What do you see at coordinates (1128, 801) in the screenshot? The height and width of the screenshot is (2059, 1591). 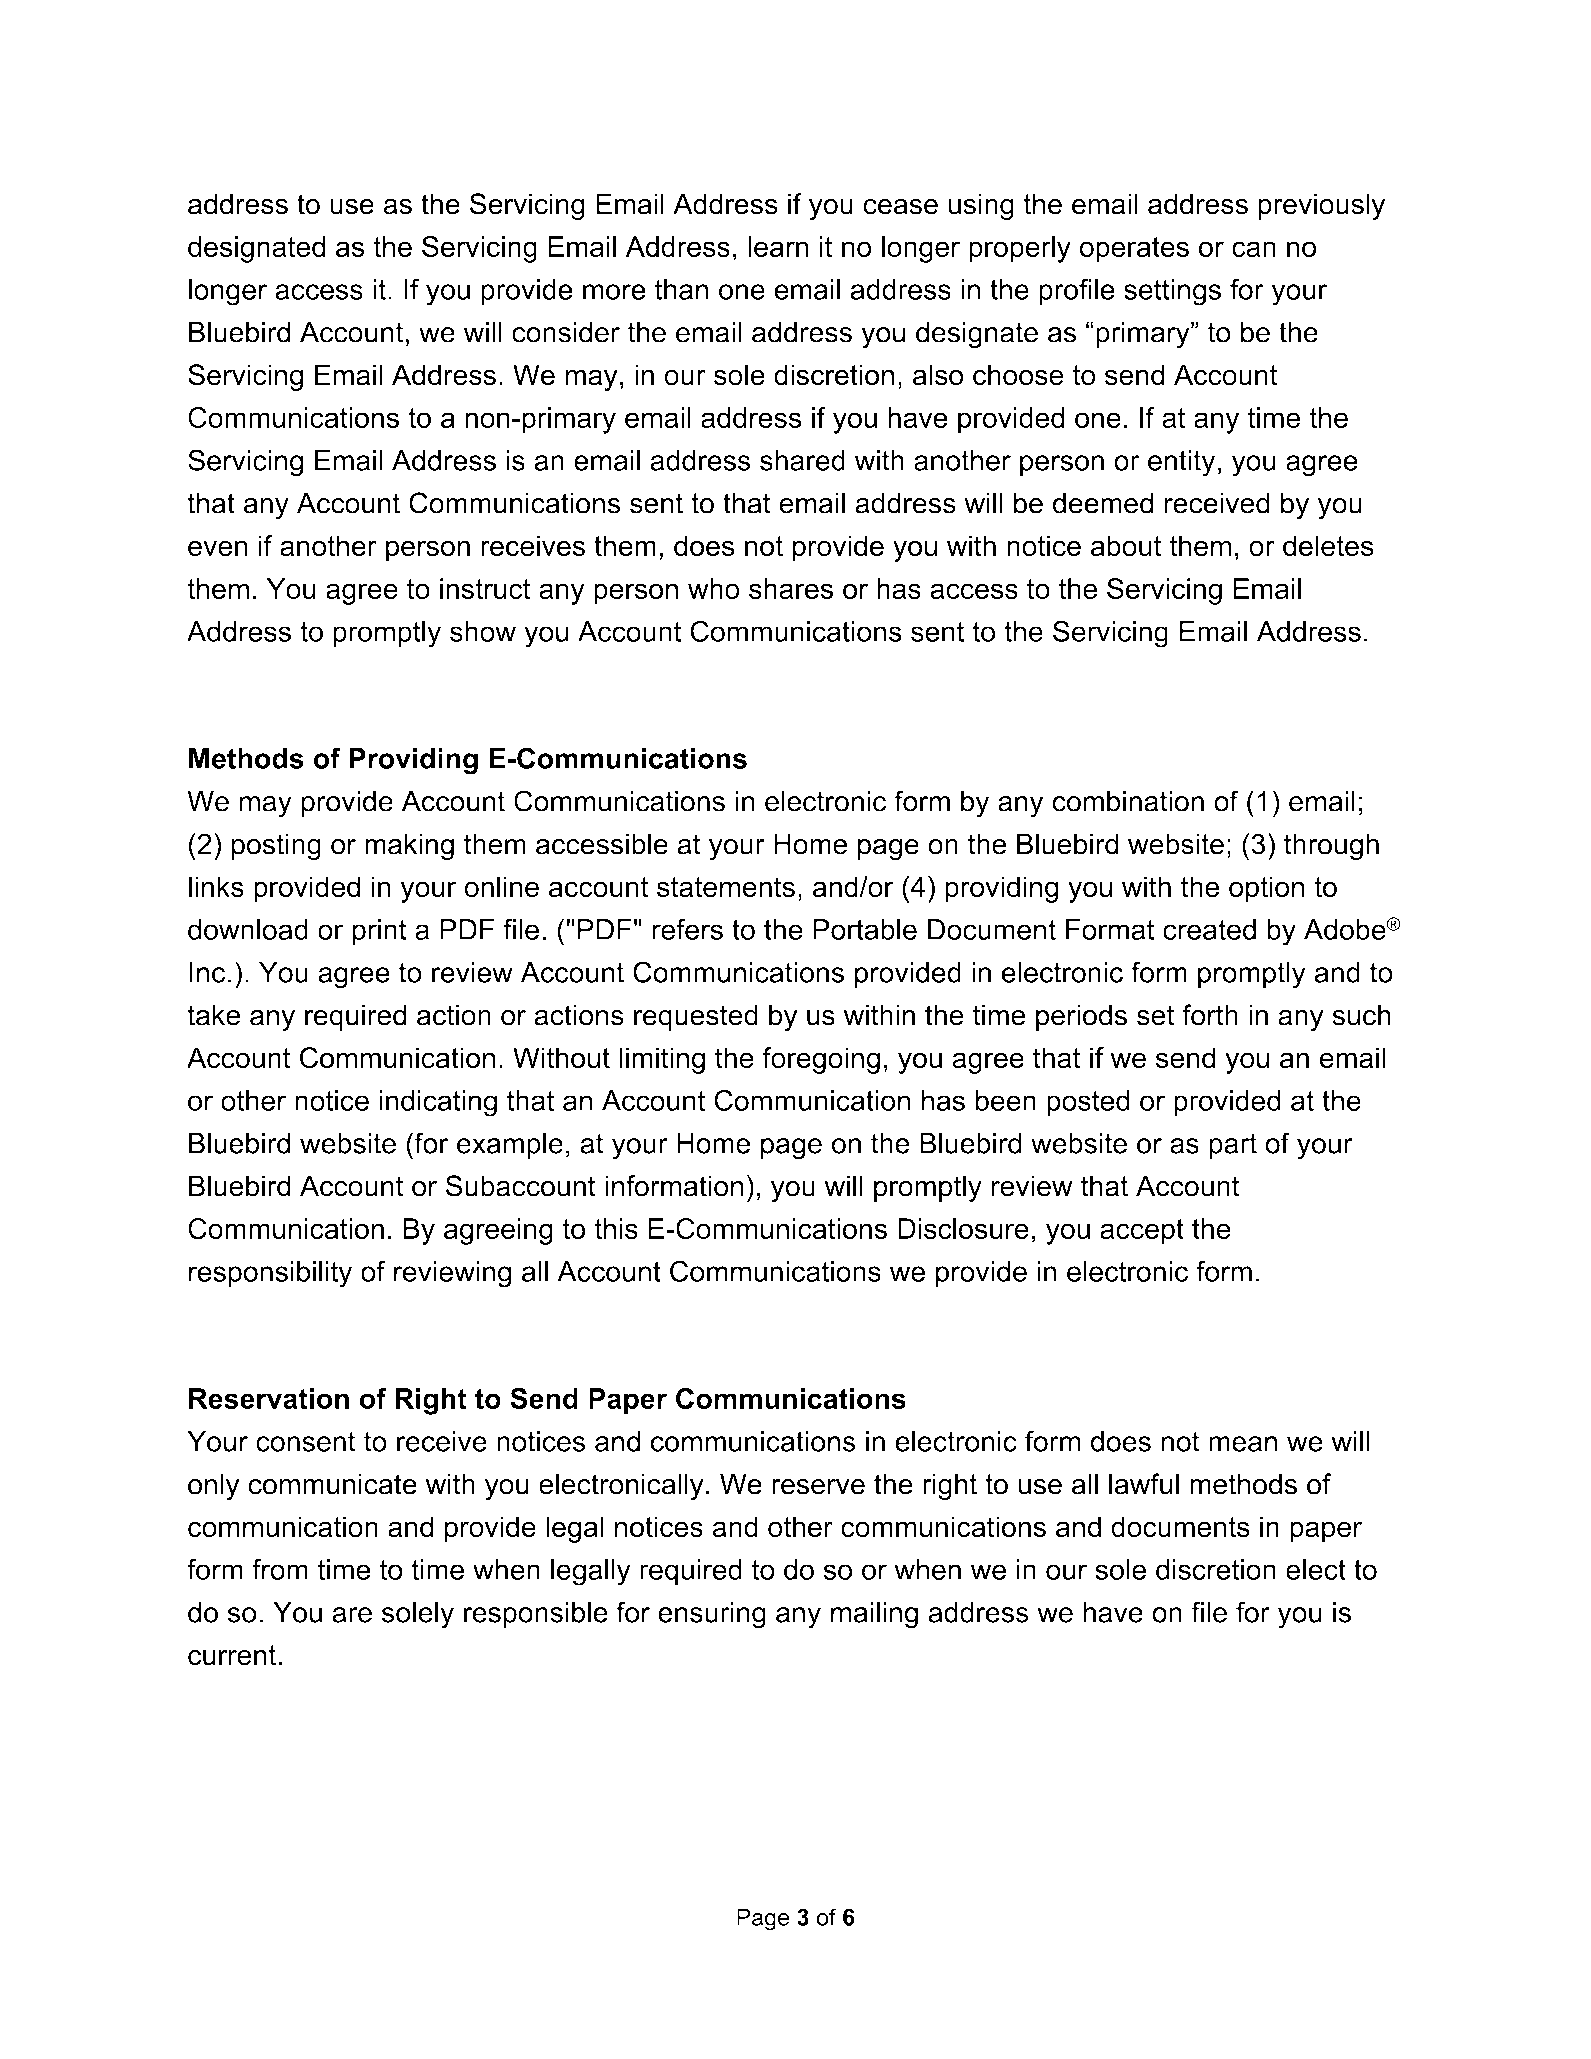 I see `combination` at bounding box center [1128, 801].
